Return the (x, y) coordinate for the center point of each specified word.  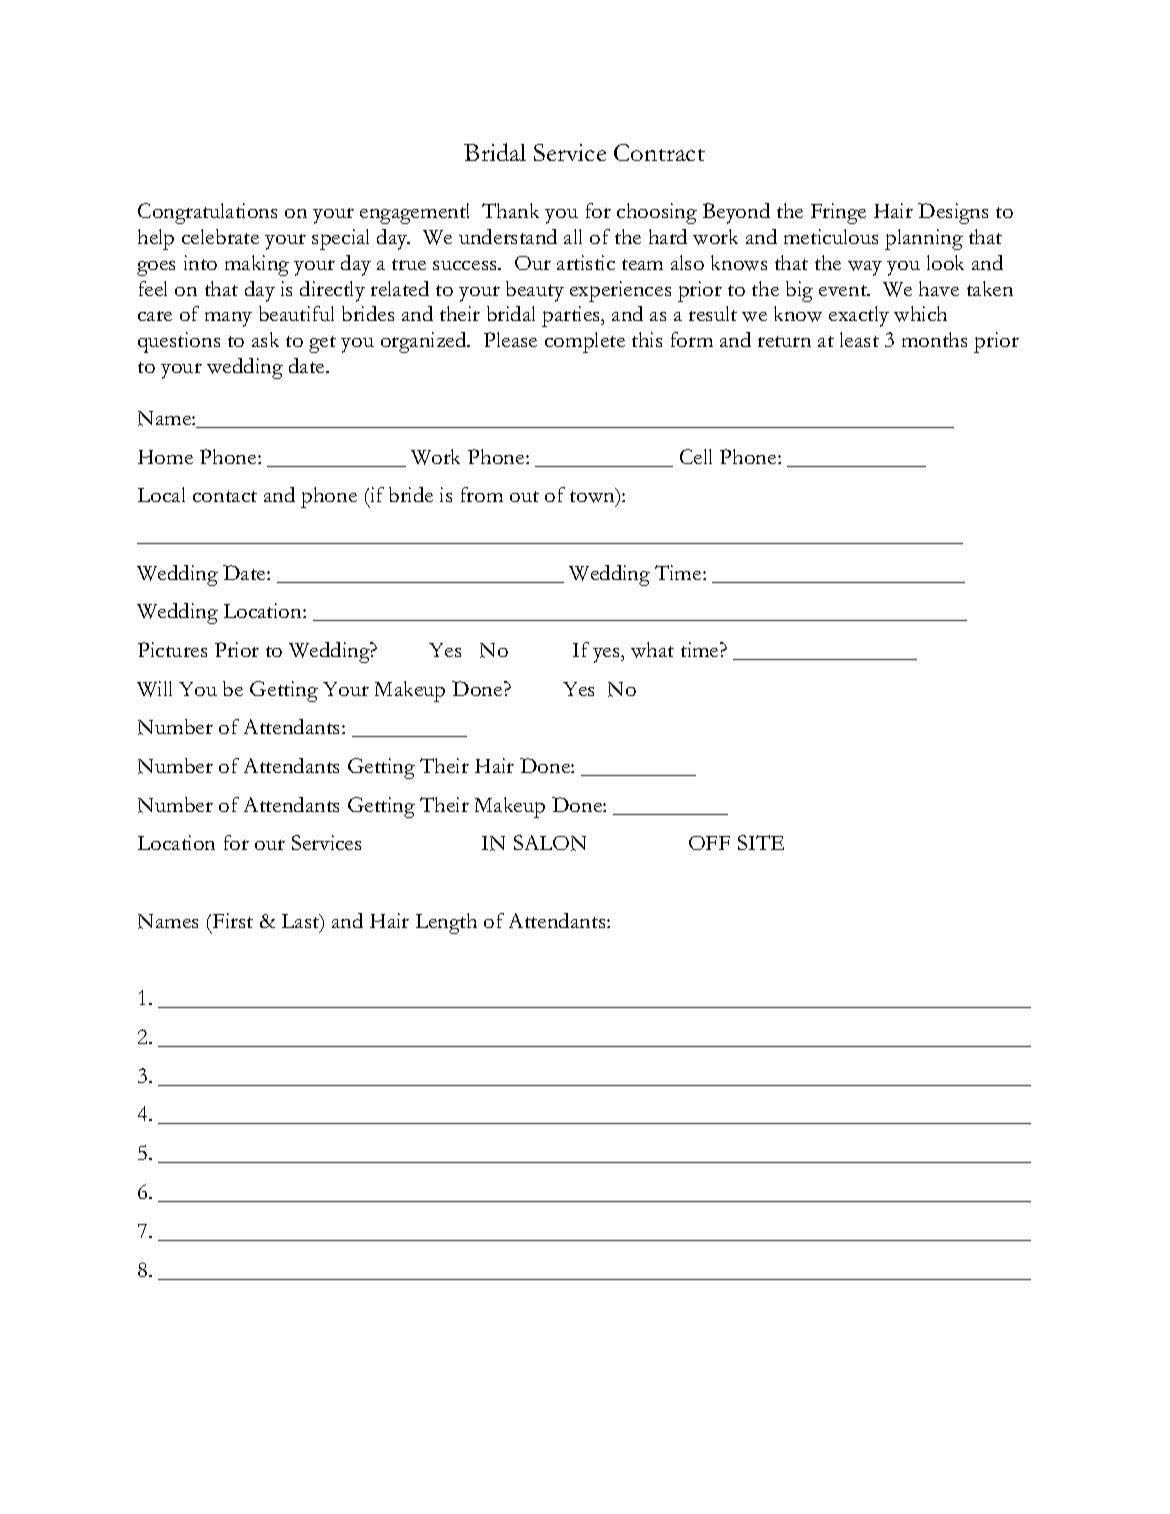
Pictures (172, 649)
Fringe (838, 213)
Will (154, 689)
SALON (550, 843)
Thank (510, 210)
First (233, 920)
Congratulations (207, 213)
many (228, 319)
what (652, 650)
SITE (761, 842)
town (593, 497)
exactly (859, 316)
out (524, 496)
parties (572, 316)
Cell (696, 456)
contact (225, 496)
